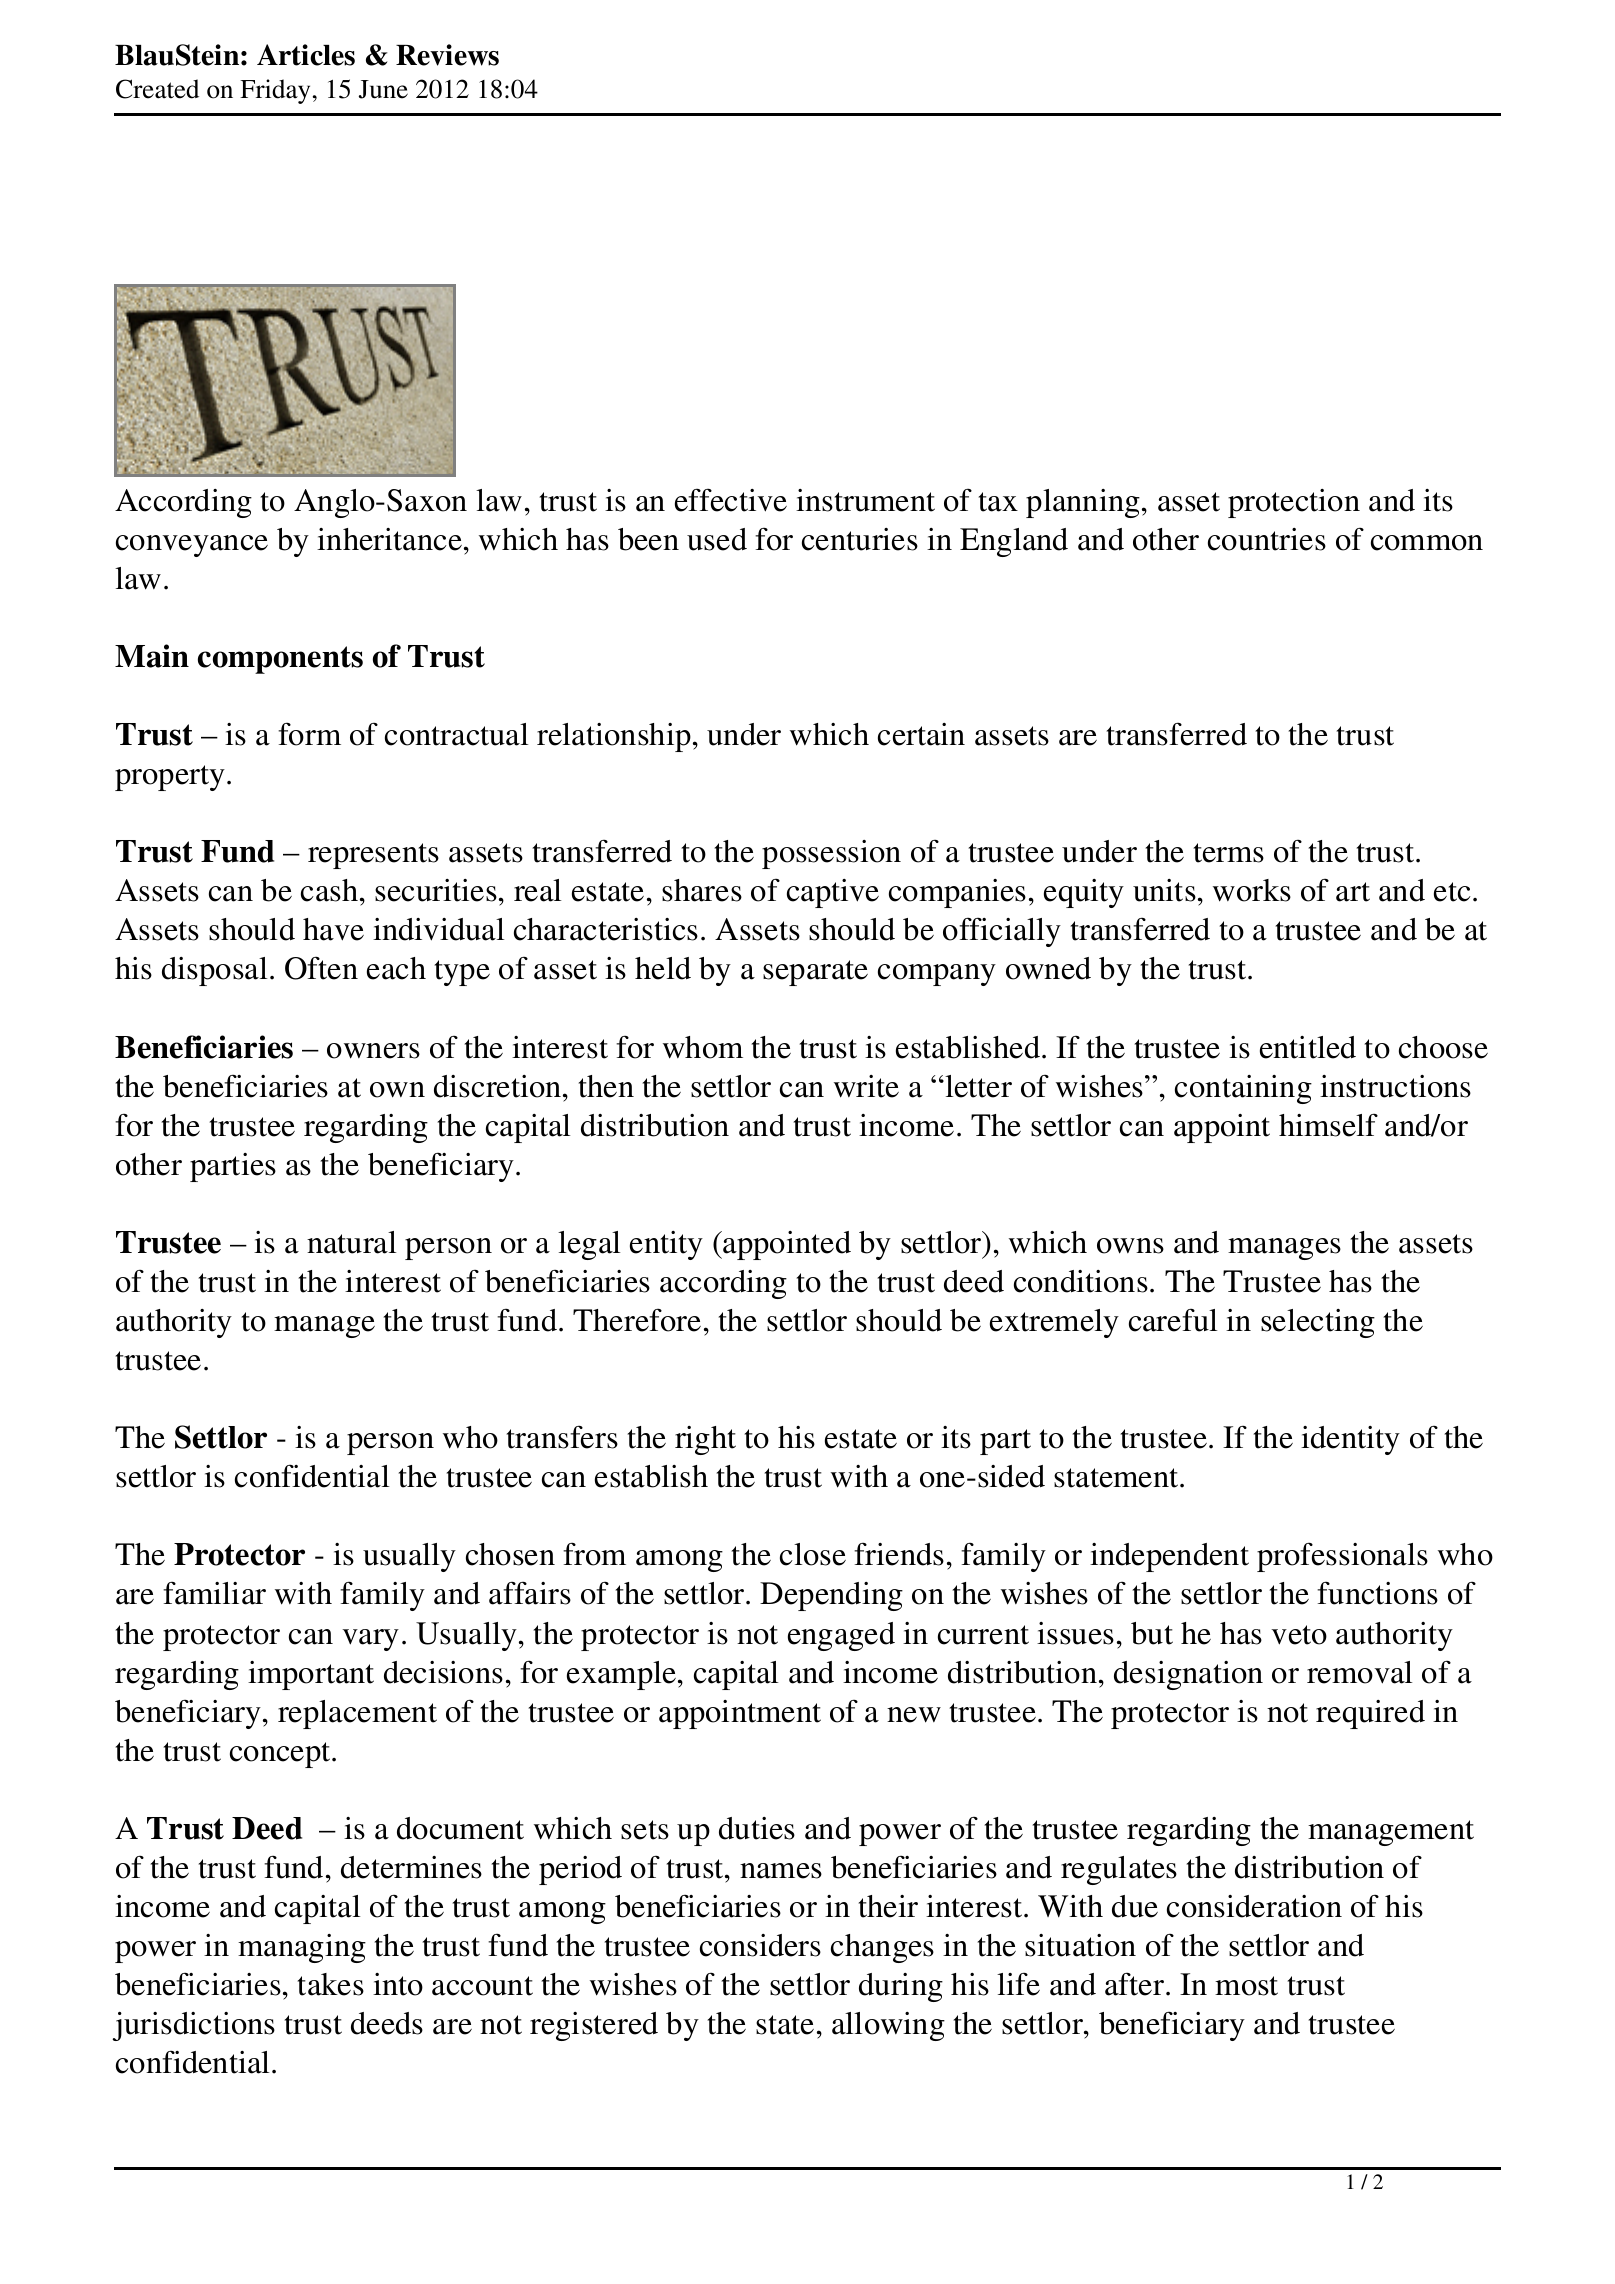 The height and width of the image is (2284, 1615). Describe the element at coordinates (275, 91) in the image. I see `Friday` at that location.
